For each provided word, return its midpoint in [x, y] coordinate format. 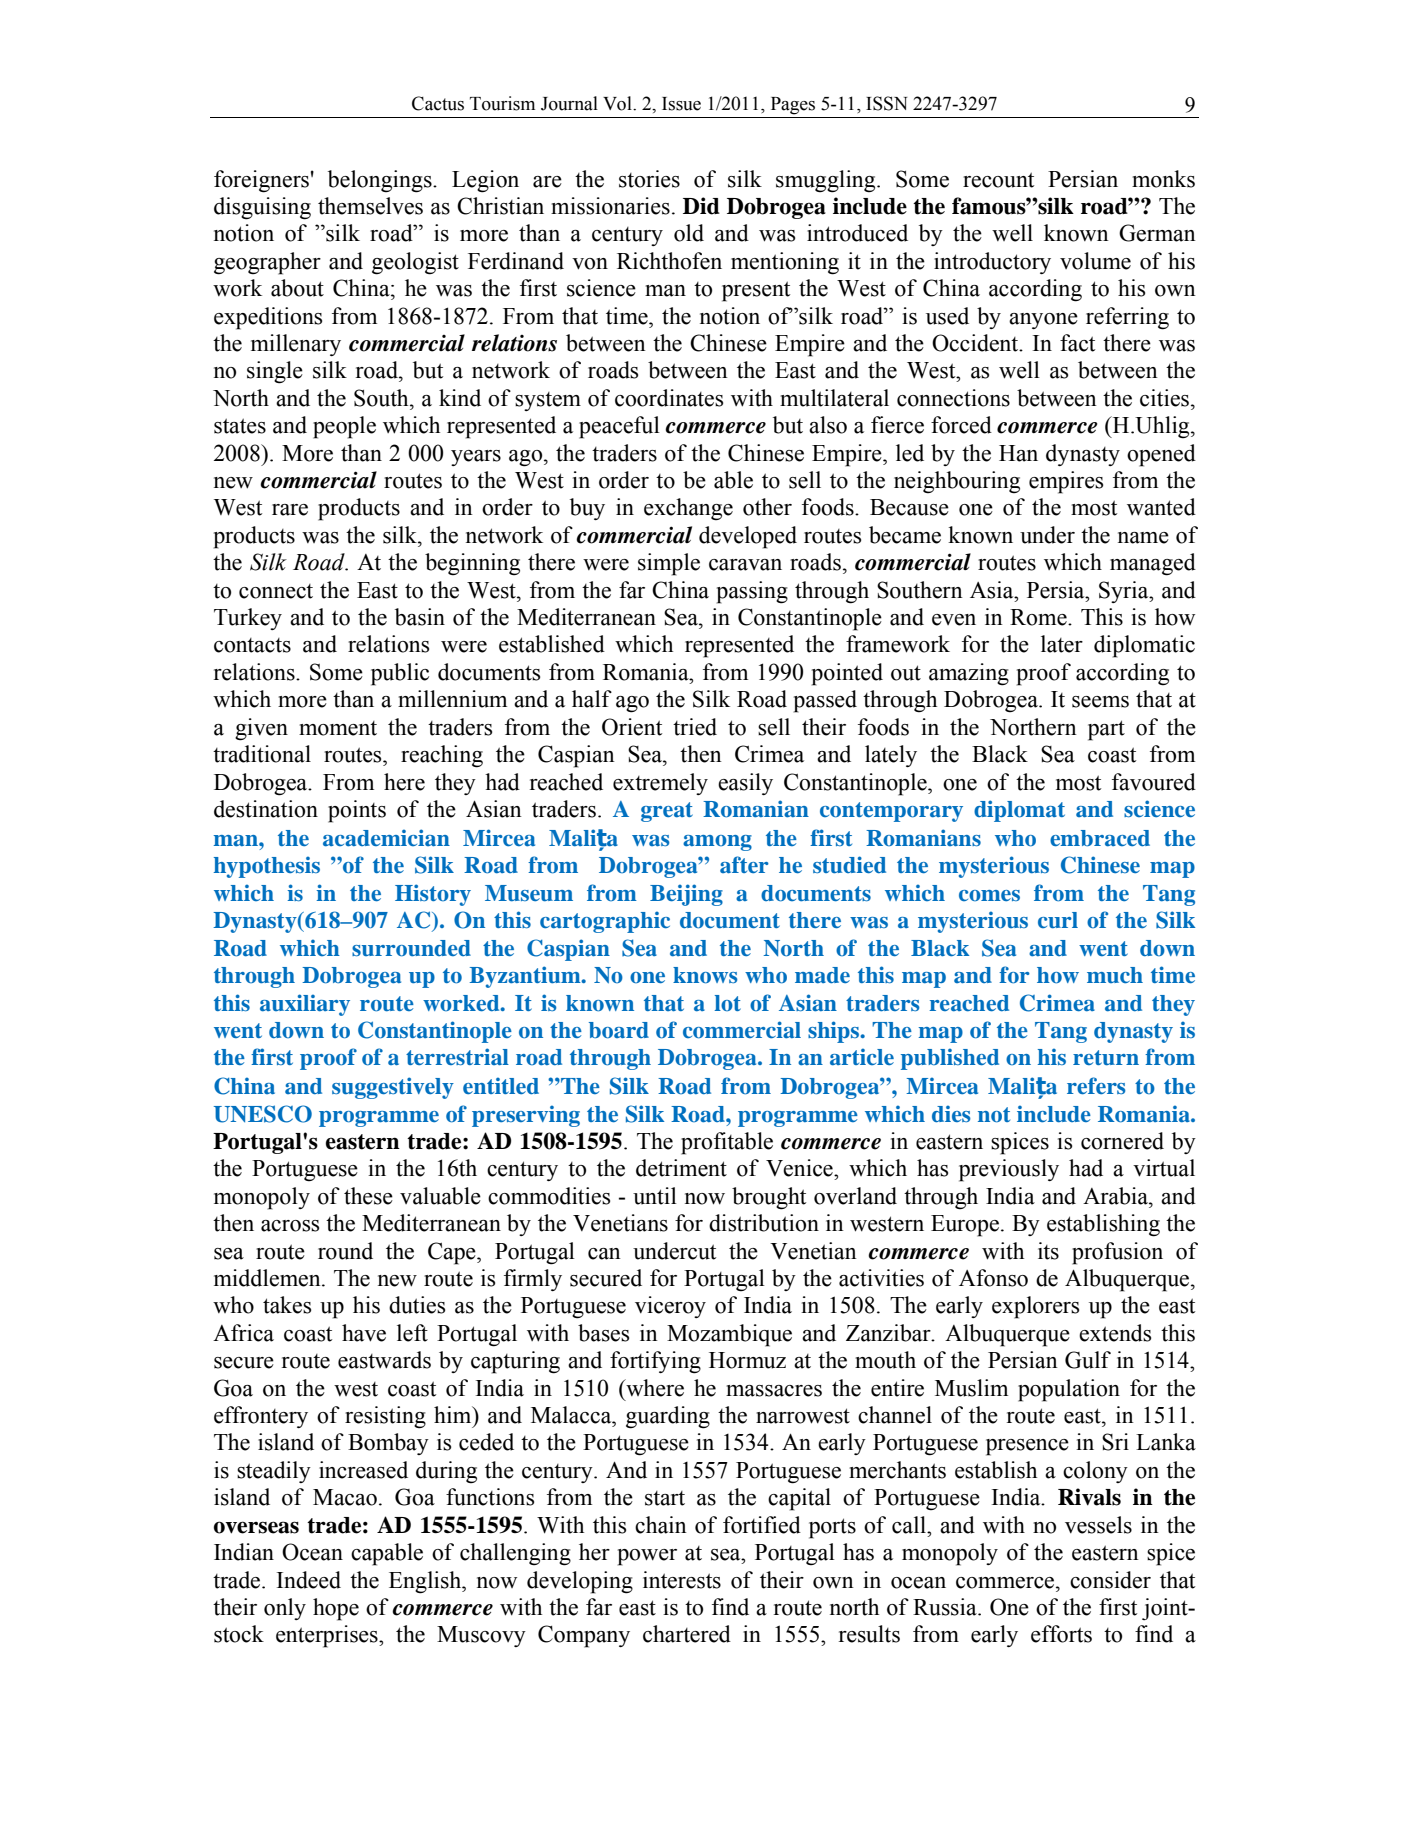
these [368, 1196]
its [1048, 1251]
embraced [1100, 838]
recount [998, 180]
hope [336, 1609]
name [1143, 538]
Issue [681, 104]
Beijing [686, 895]
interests [682, 1580]
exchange [688, 509]
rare [290, 510]
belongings [381, 181]
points [357, 811]
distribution [764, 1223]
